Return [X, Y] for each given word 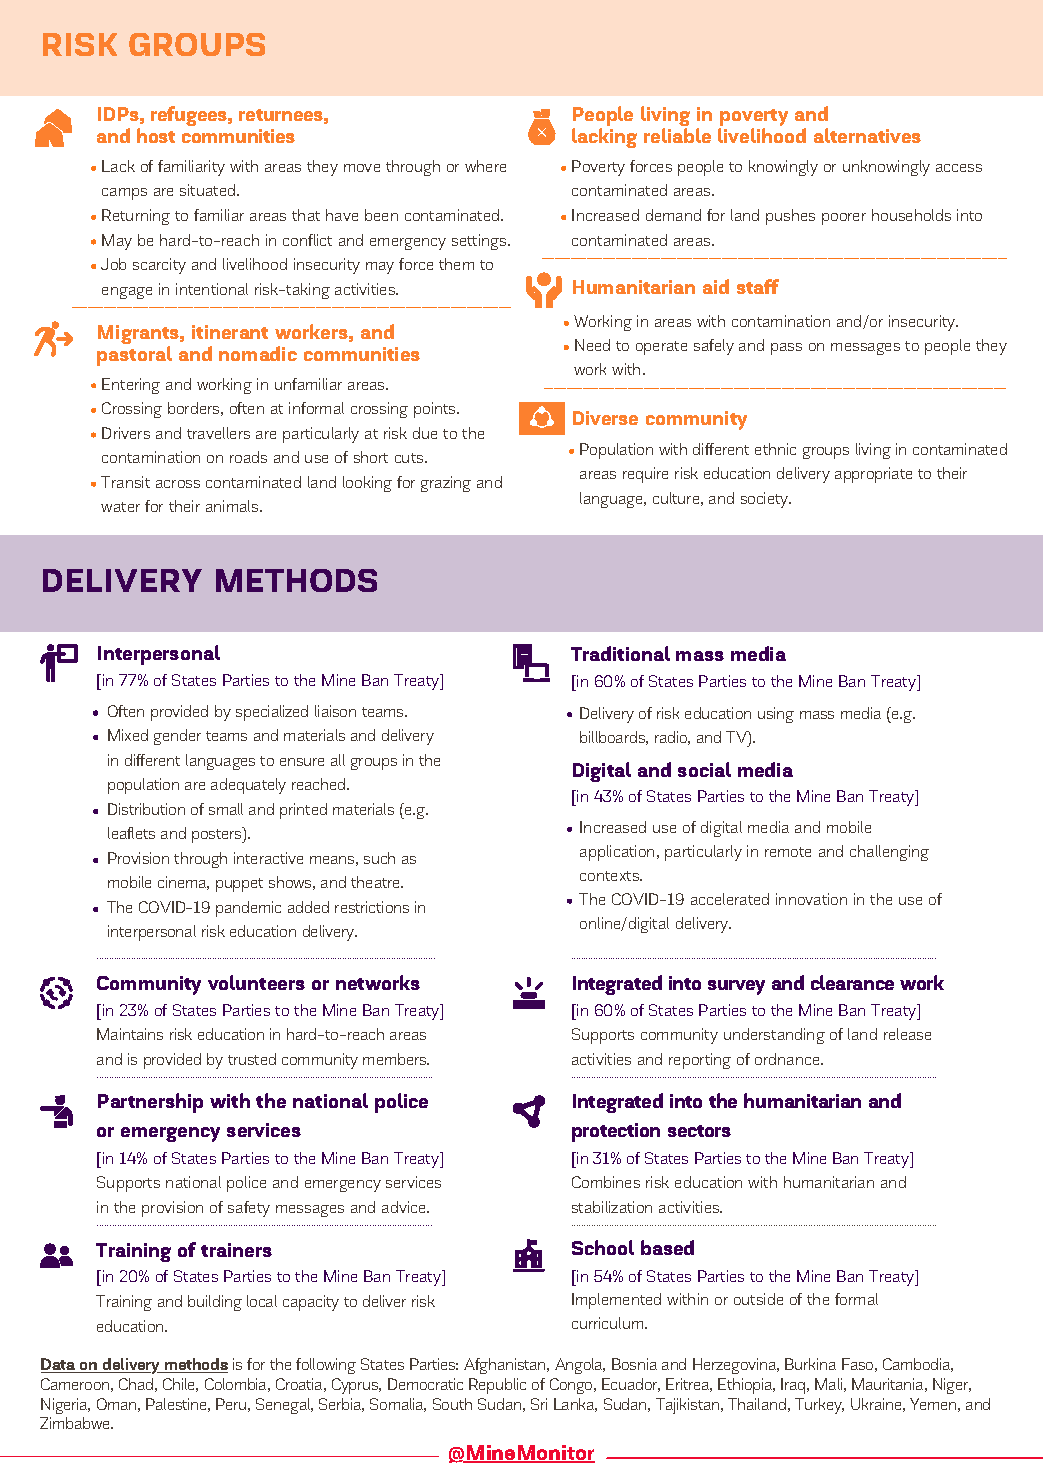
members [396, 1059]
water [120, 507]
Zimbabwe [76, 1423]
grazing [446, 484]
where [485, 166]
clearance [852, 982]
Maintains [130, 1034]
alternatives [867, 135]
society [766, 500]
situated [209, 190]
